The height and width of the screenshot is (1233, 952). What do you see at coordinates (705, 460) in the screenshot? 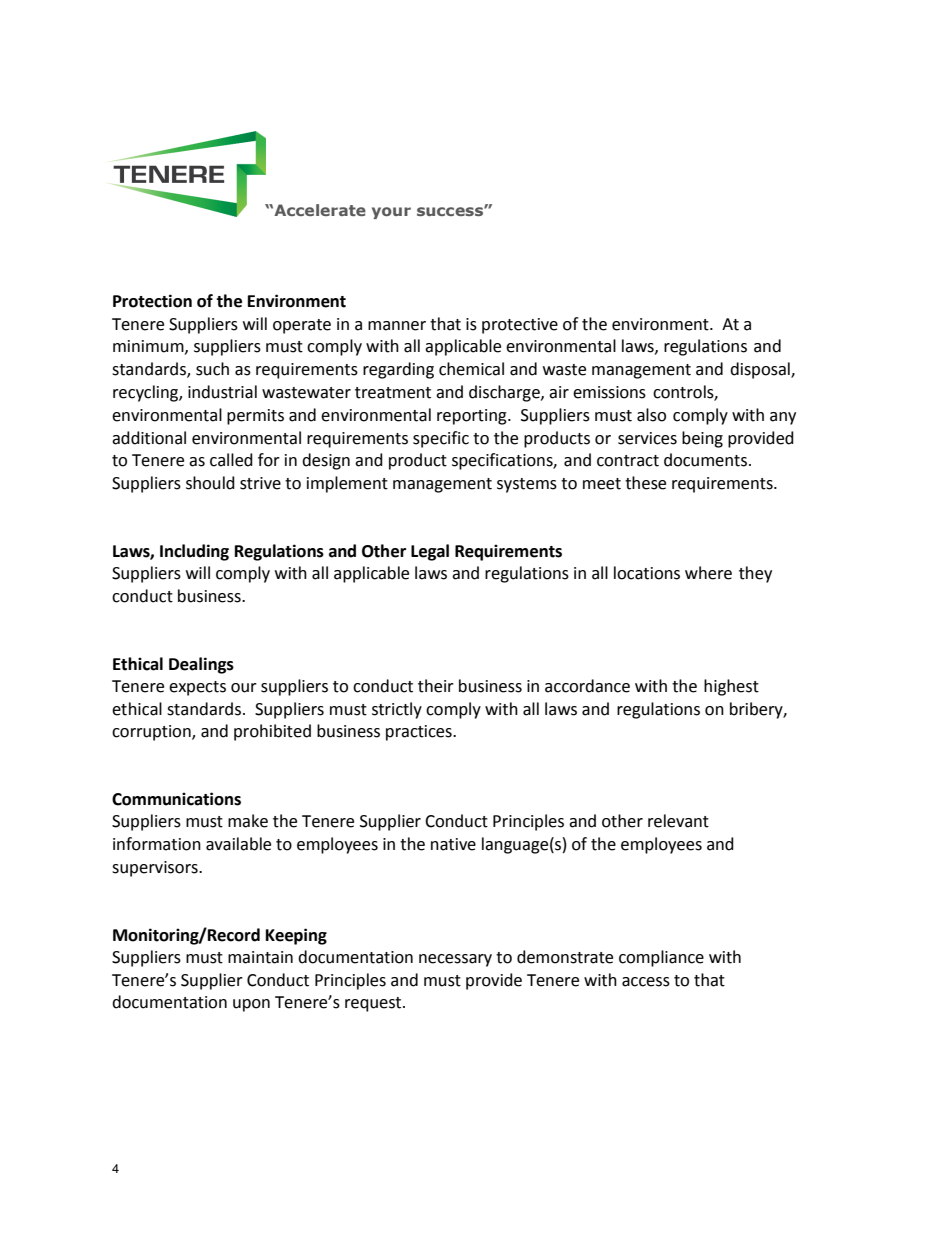
I see `documents` at bounding box center [705, 460].
